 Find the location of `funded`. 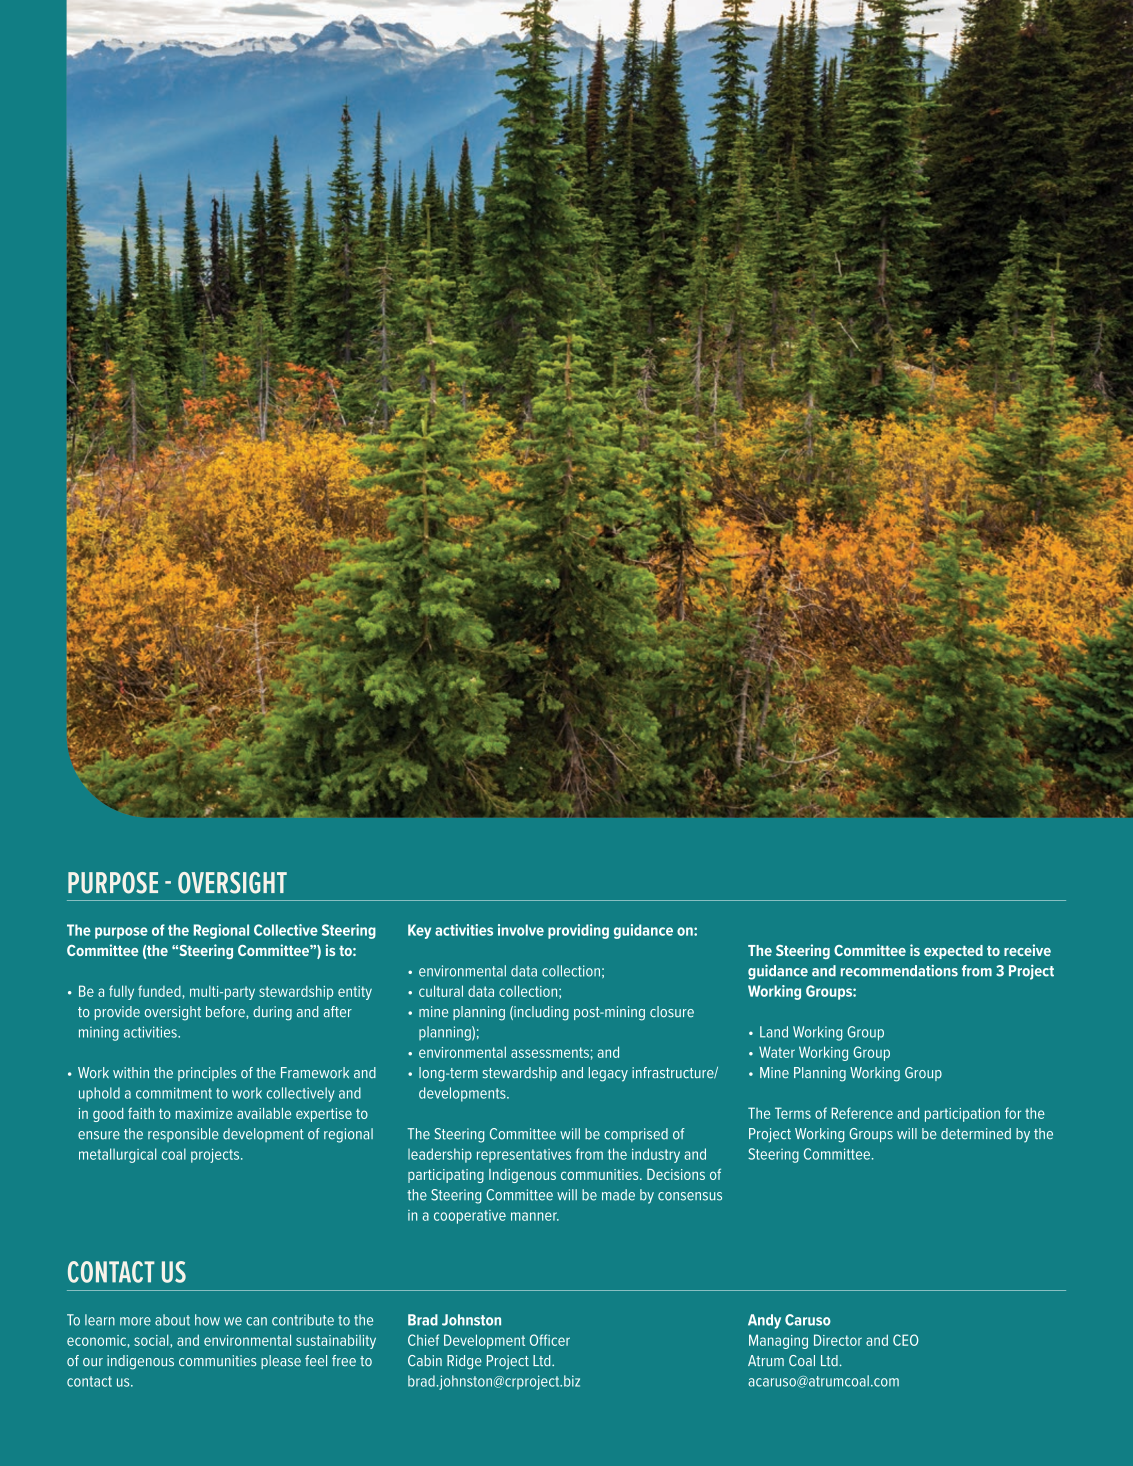

funded is located at coordinates (159, 991).
